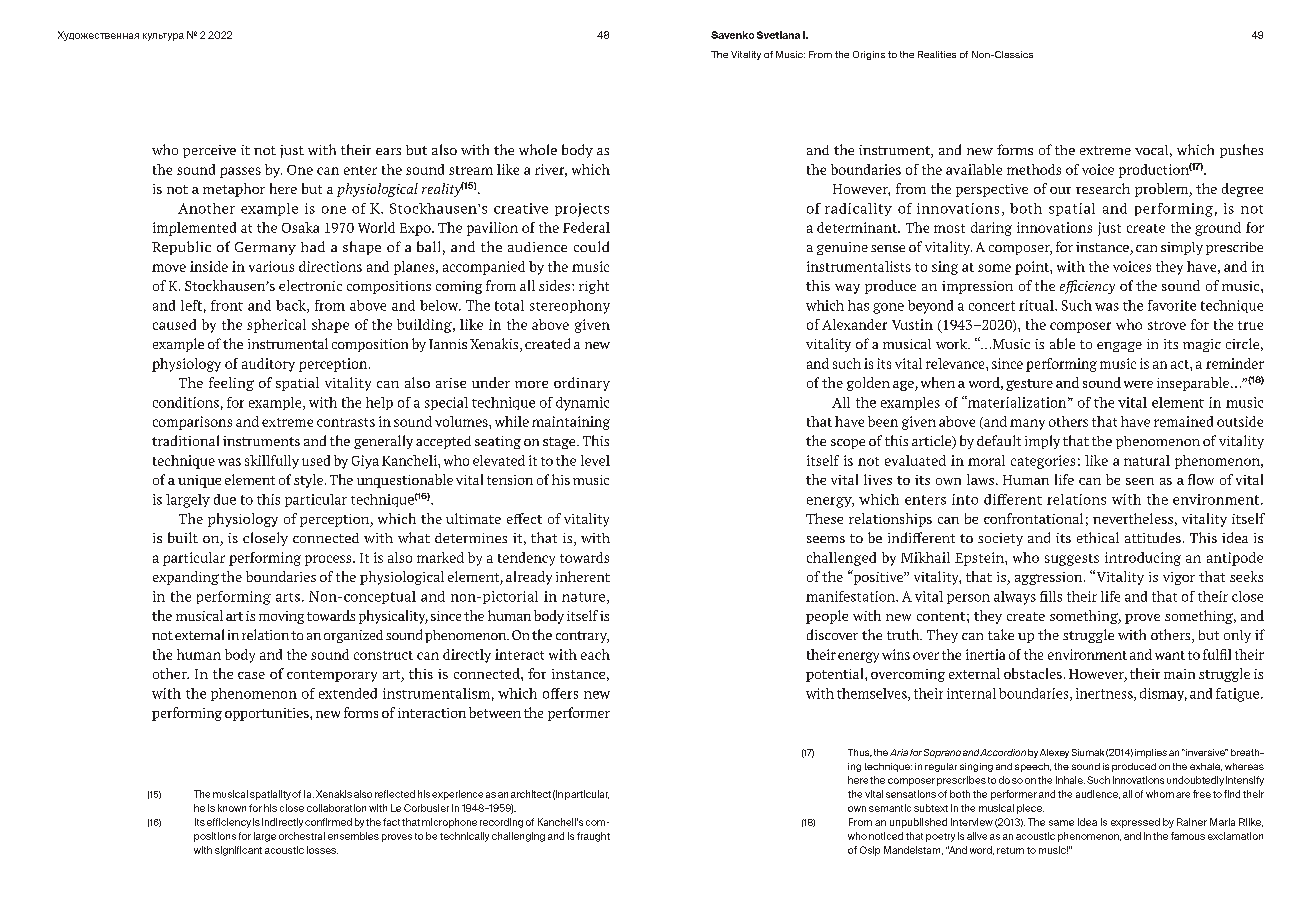 This image has width=1308, height=924. I want to click on contemporary, so click(332, 676).
